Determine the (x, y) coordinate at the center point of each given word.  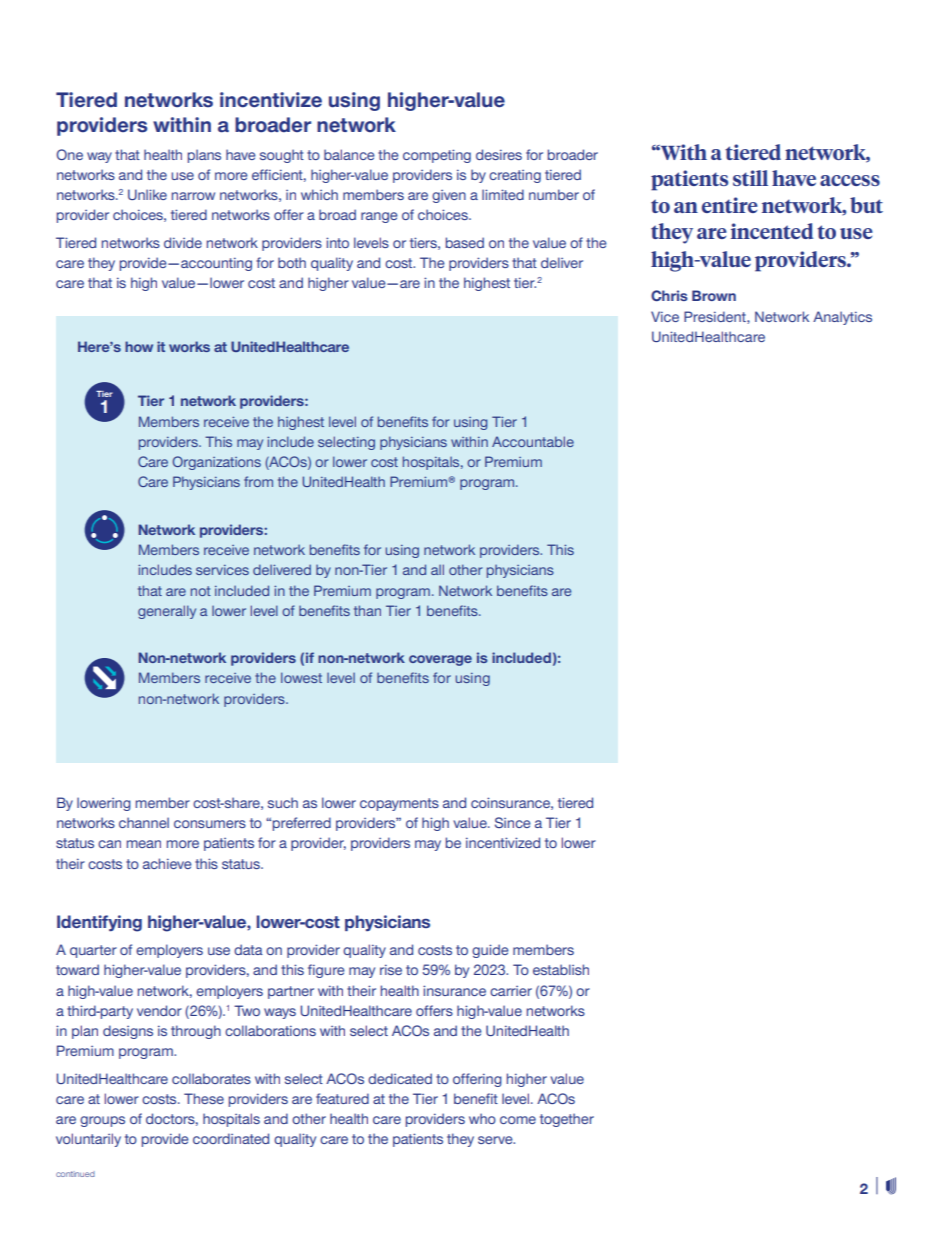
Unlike (147, 194)
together (567, 1120)
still (750, 178)
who (482, 1118)
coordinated (231, 1138)
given (449, 196)
